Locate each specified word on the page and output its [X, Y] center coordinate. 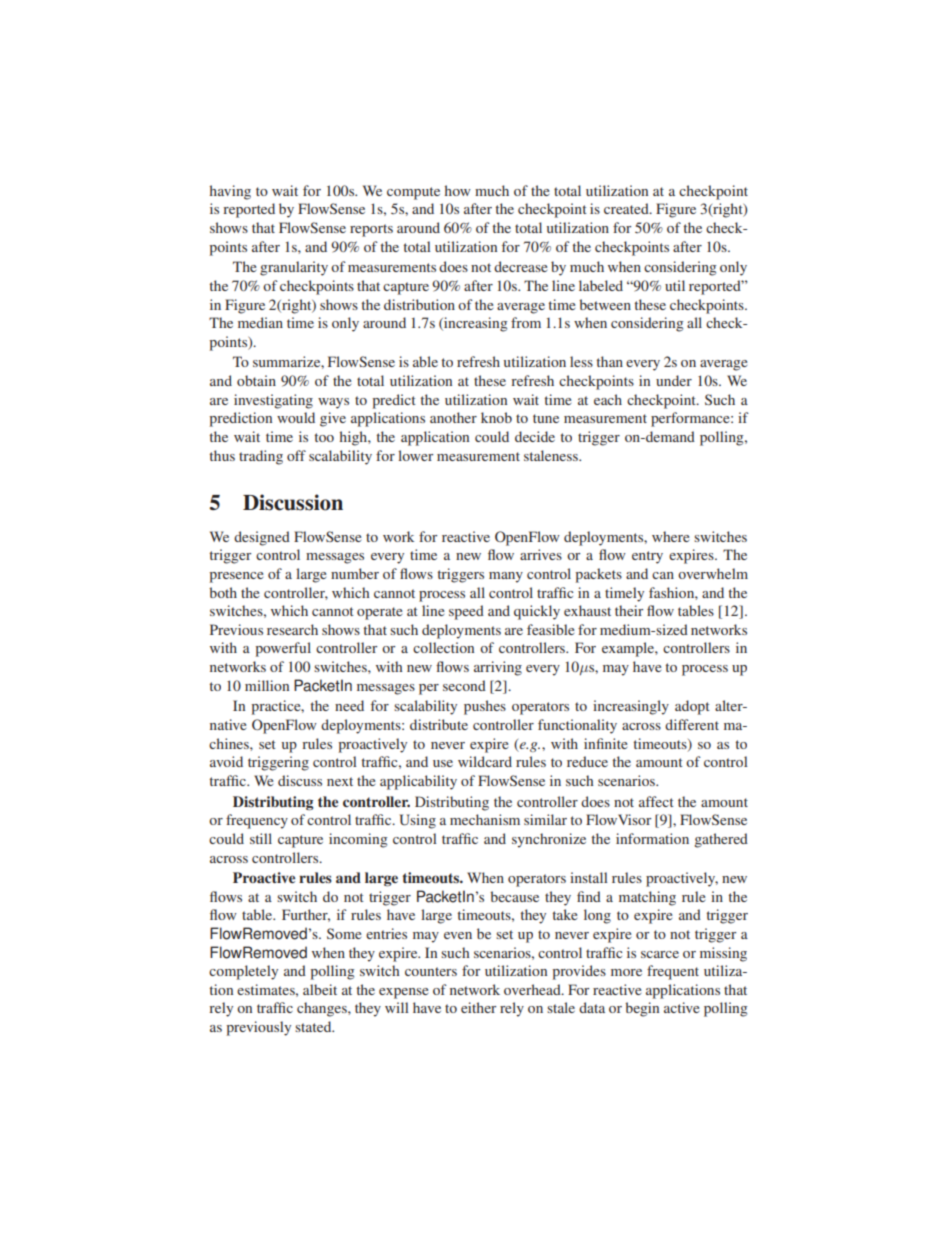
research [292, 629]
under [674, 380]
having [230, 192]
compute [413, 193]
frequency [257, 821]
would [296, 417]
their [629, 610]
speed [466, 612]
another [453, 417]
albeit [320, 989]
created [627, 208]
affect [656, 801]
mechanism [485, 819]
